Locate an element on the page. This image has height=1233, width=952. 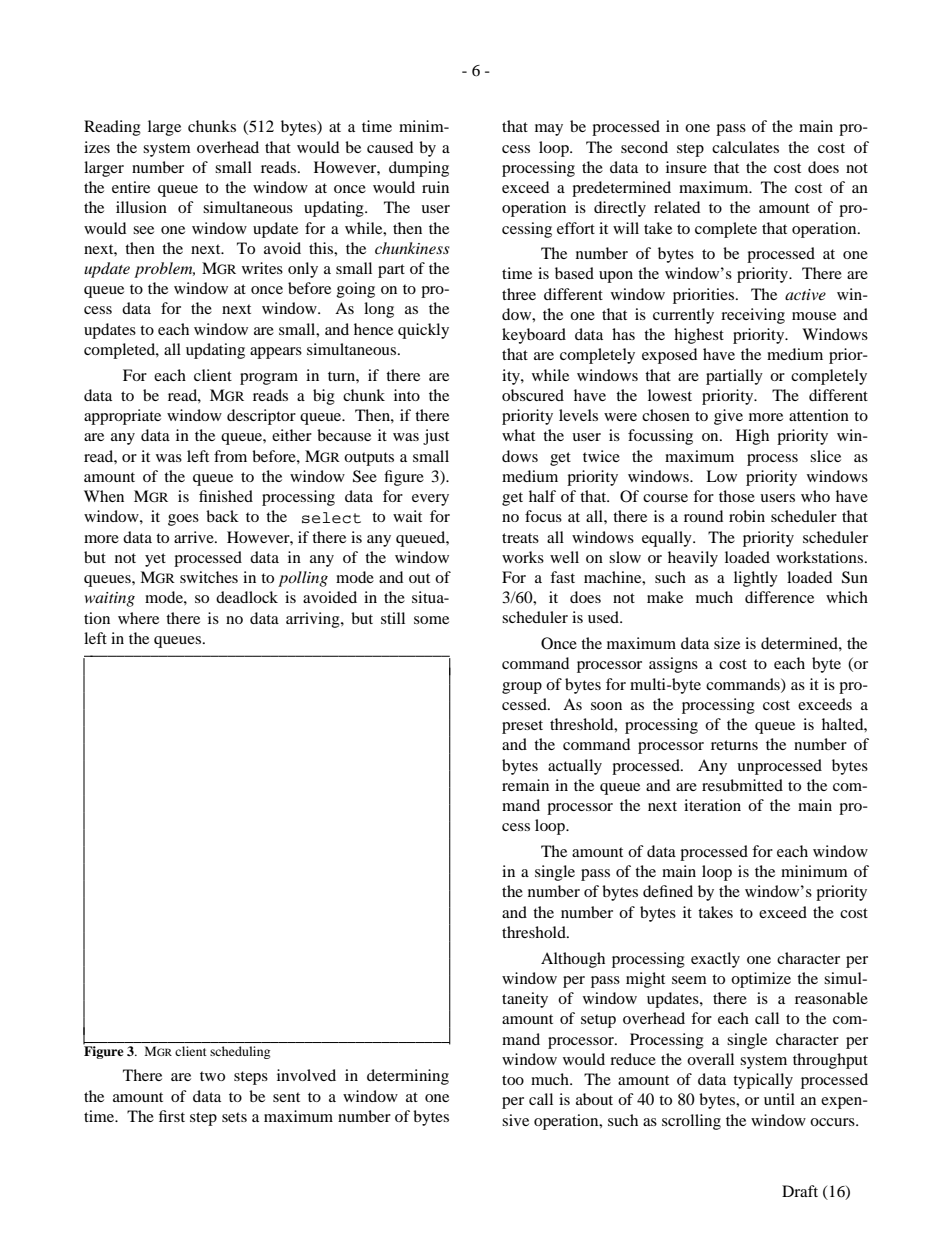
group is located at coordinates (522, 688).
